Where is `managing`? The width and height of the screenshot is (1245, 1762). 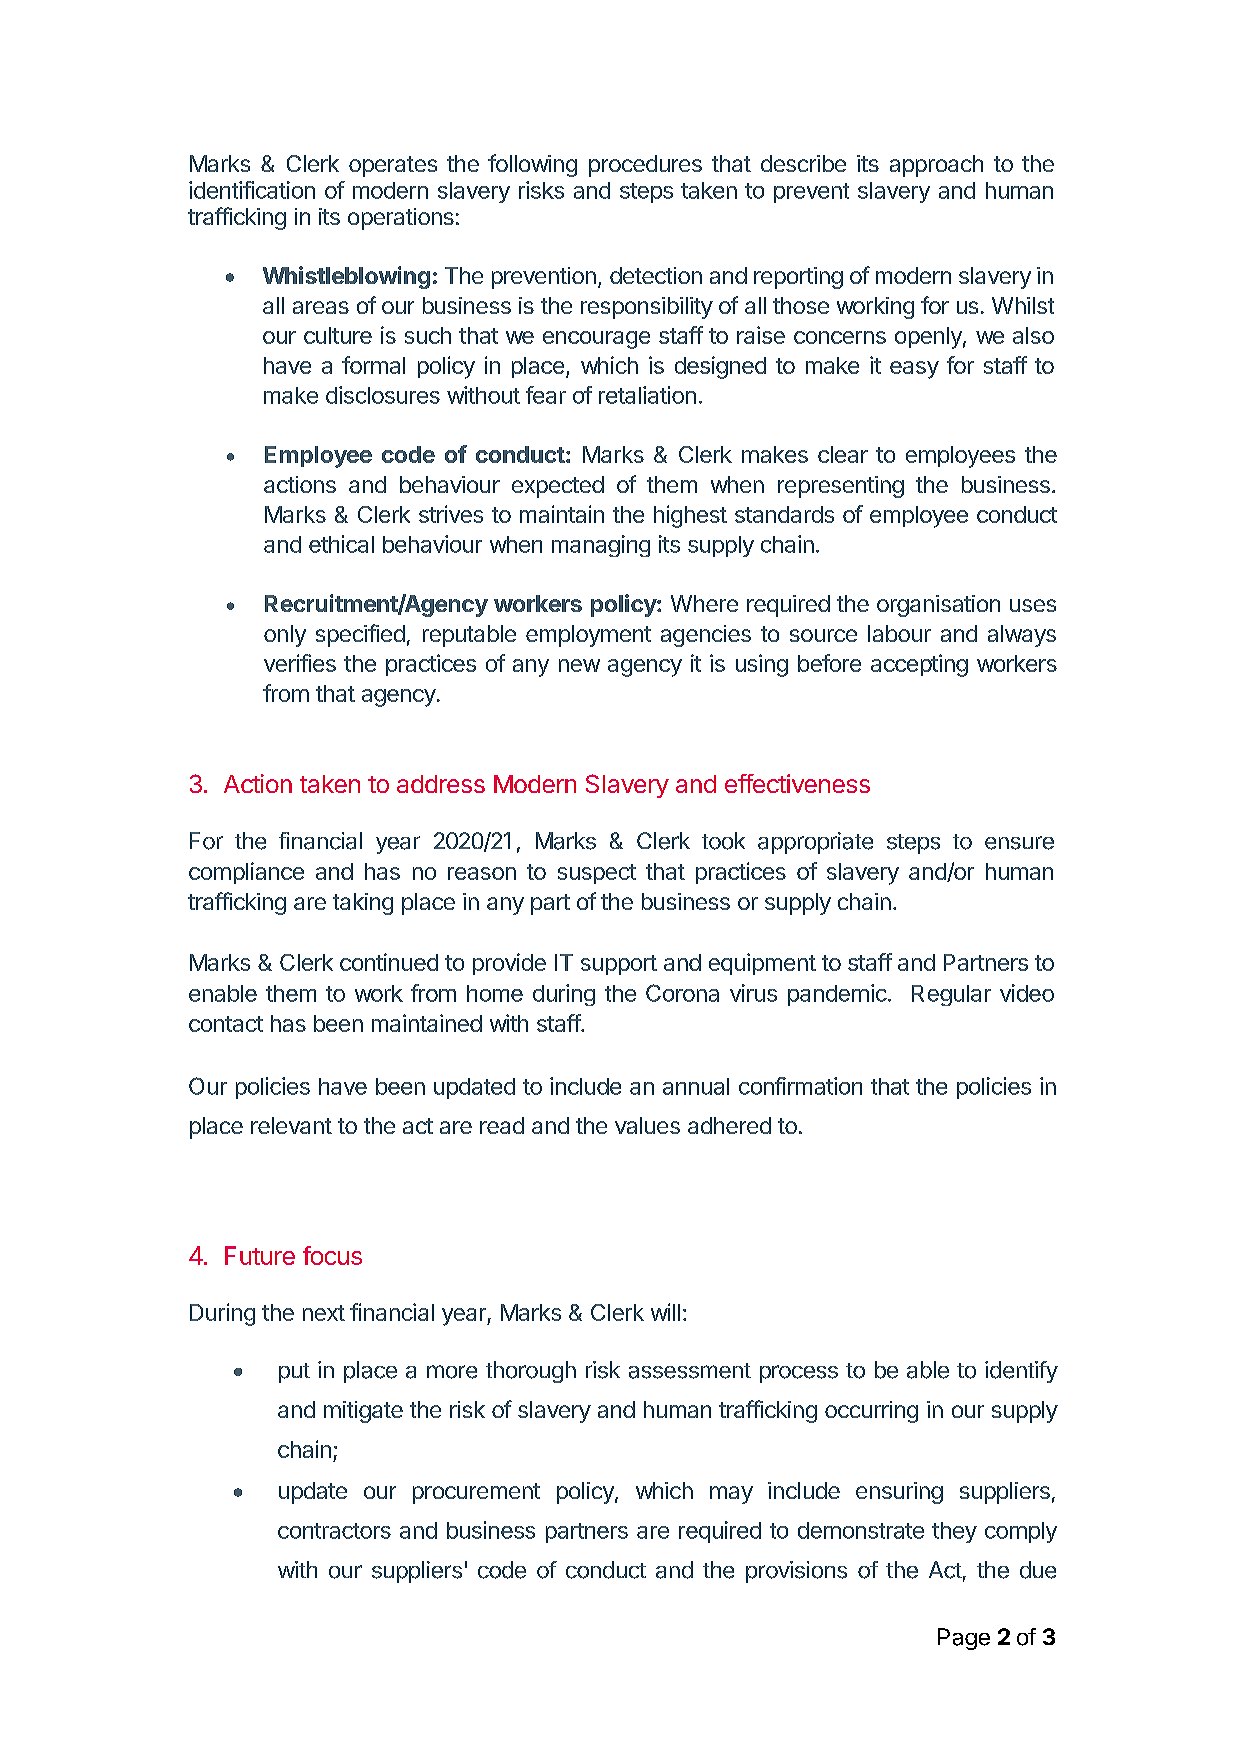
managing is located at coordinates (601, 546).
